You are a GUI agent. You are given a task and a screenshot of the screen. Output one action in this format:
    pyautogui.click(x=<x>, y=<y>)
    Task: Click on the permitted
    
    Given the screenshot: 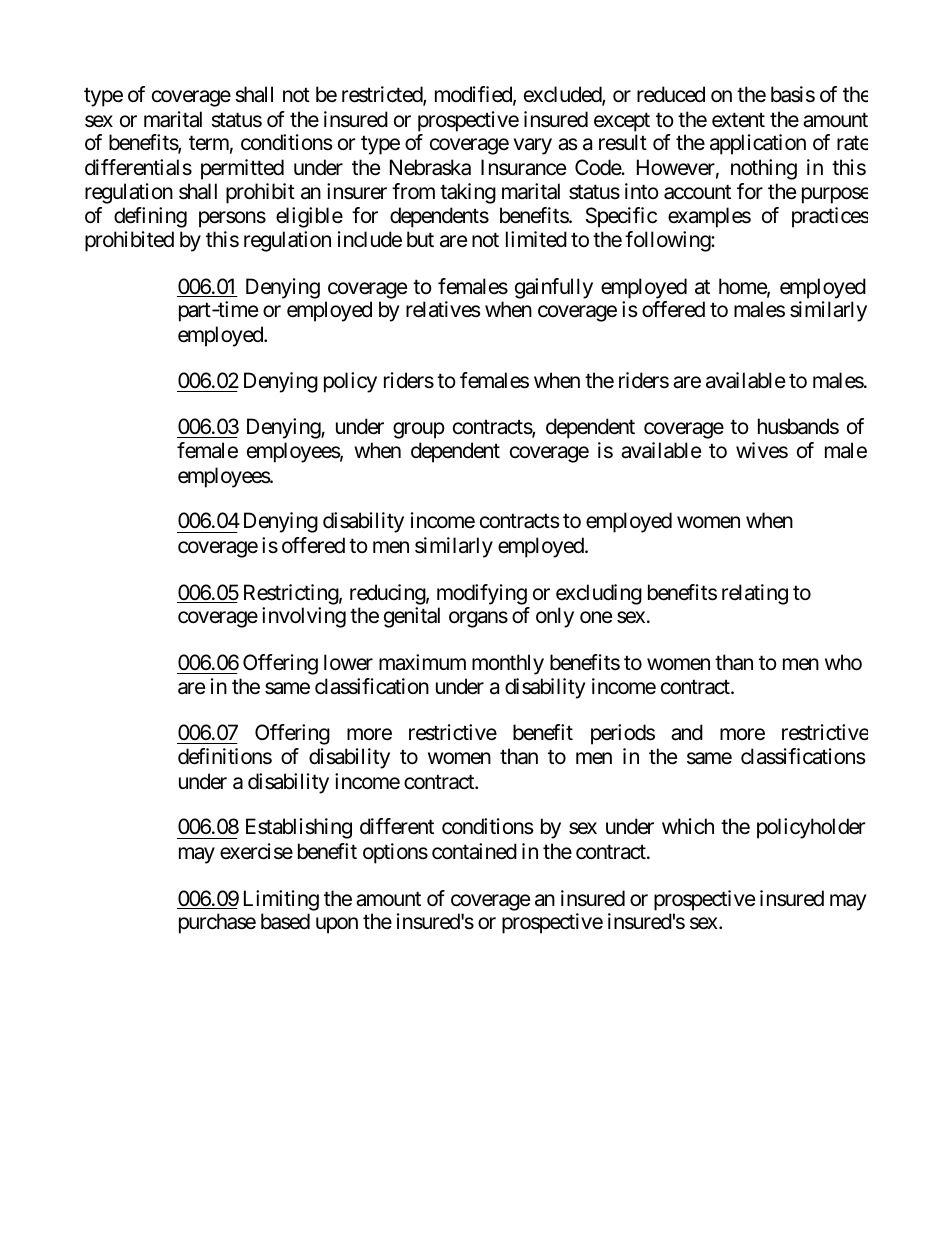 What is the action you would take?
    pyautogui.click(x=242, y=169)
